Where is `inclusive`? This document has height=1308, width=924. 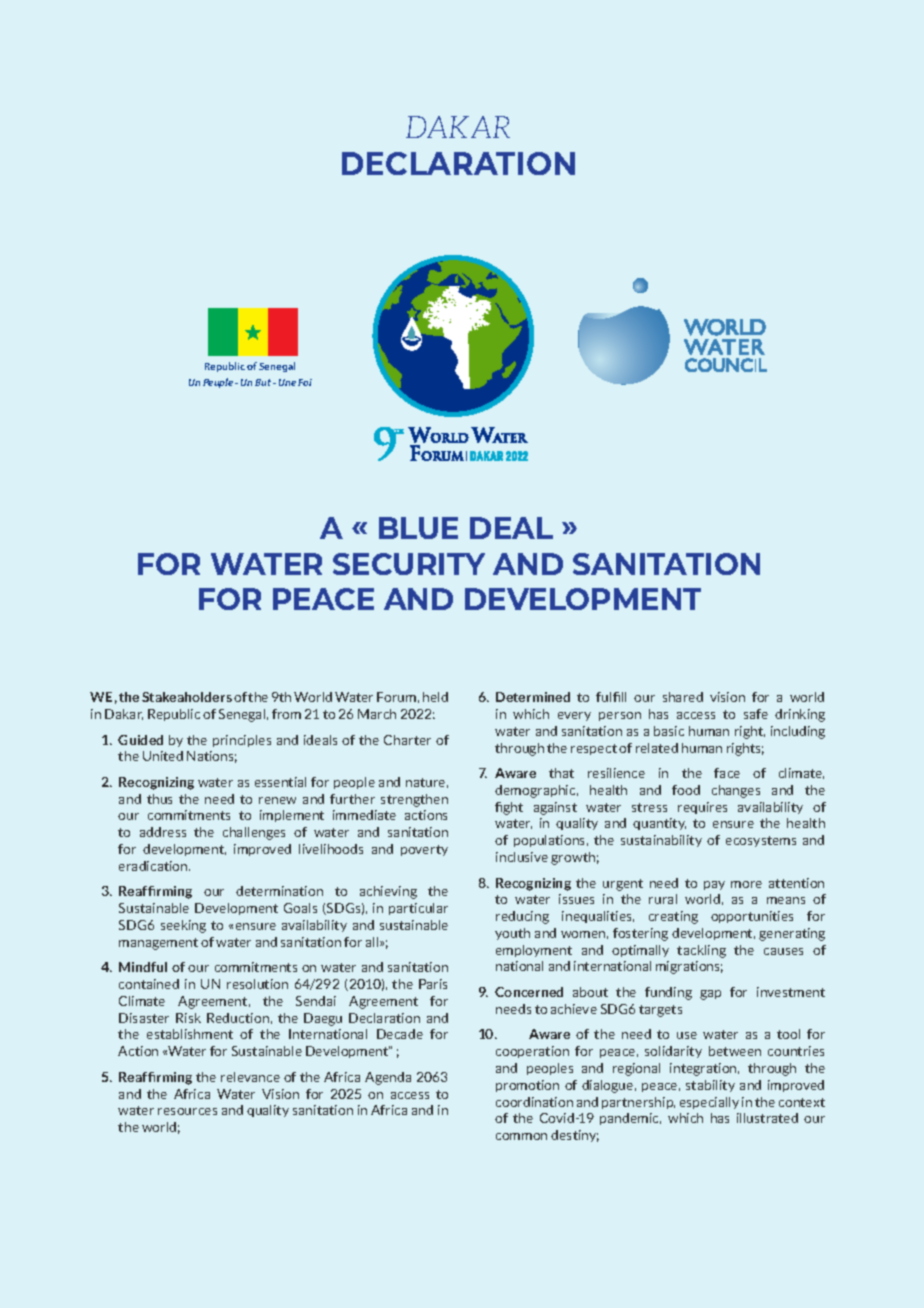
inclusive is located at coordinates (522, 857).
